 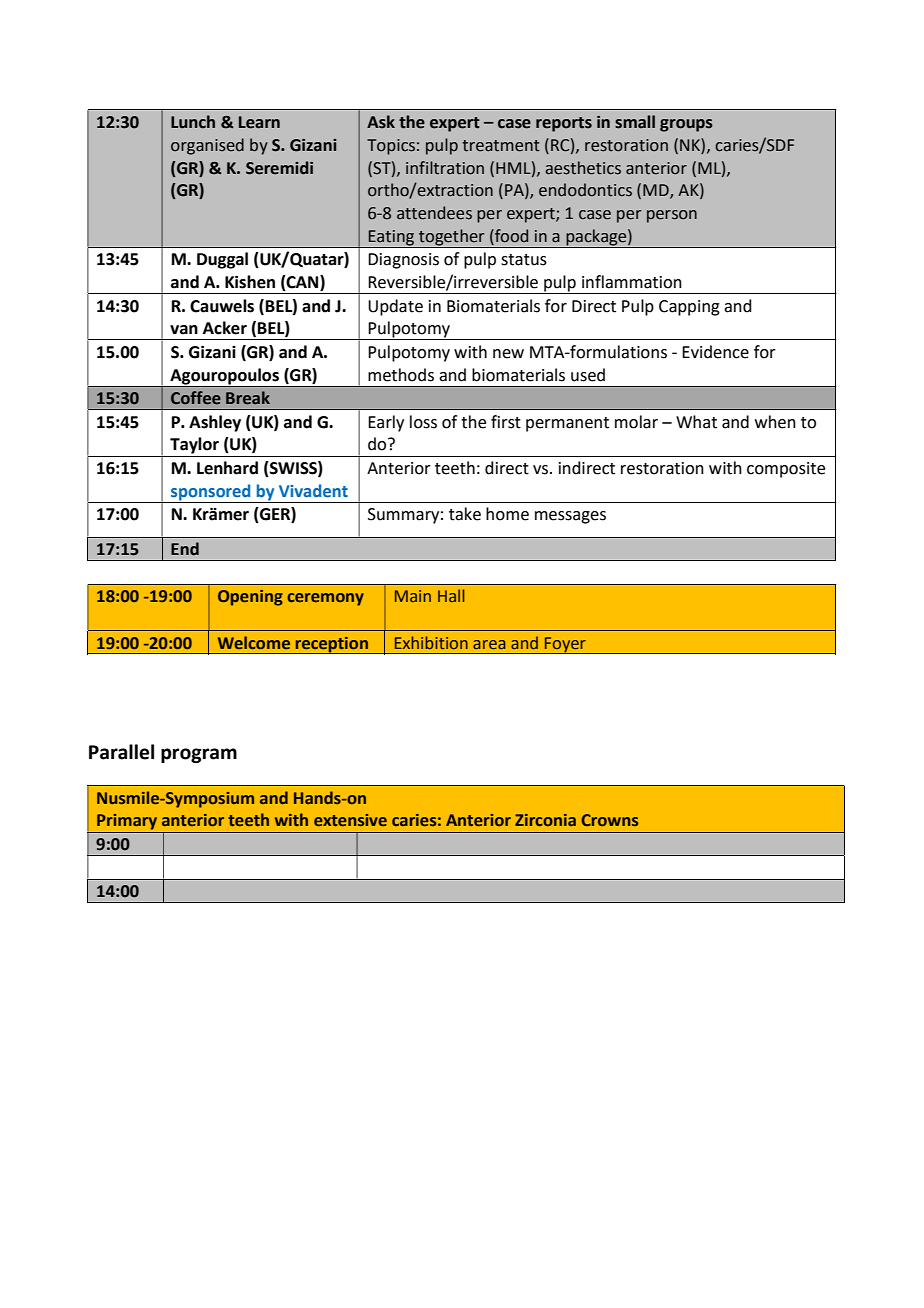 What do you see at coordinates (207, 146) in the screenshot?
I see `organised` at bounding box center [207, 146].
